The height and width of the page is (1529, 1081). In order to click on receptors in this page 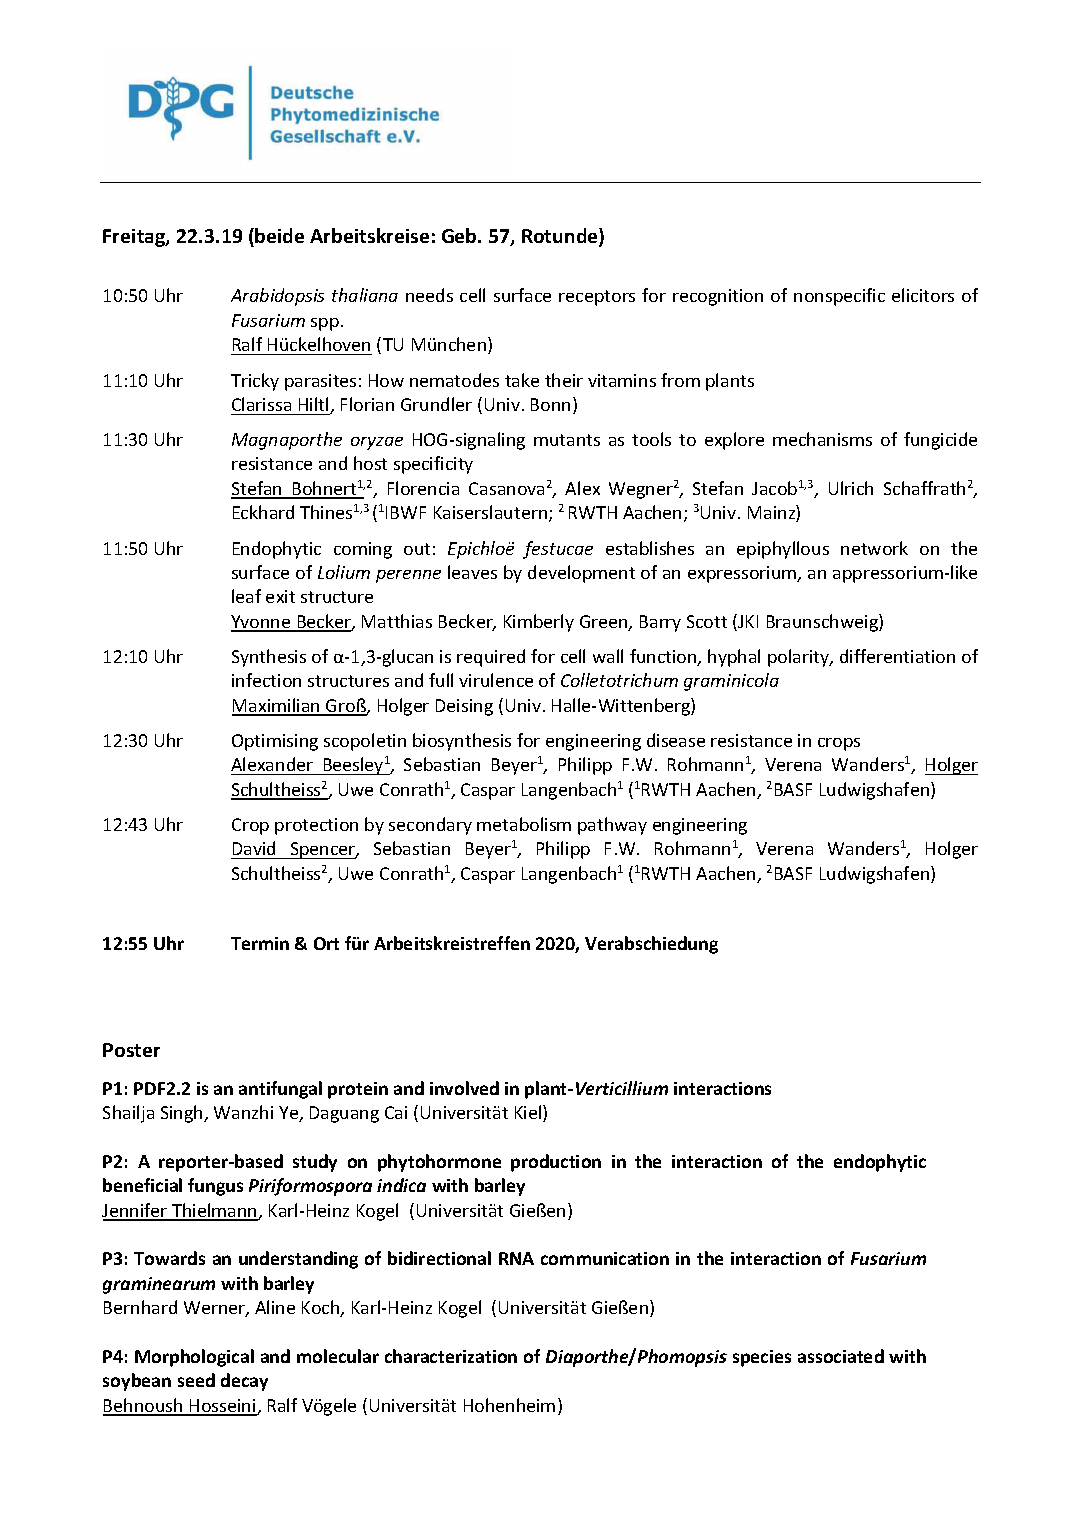, I will do `click(597, 298)`.
